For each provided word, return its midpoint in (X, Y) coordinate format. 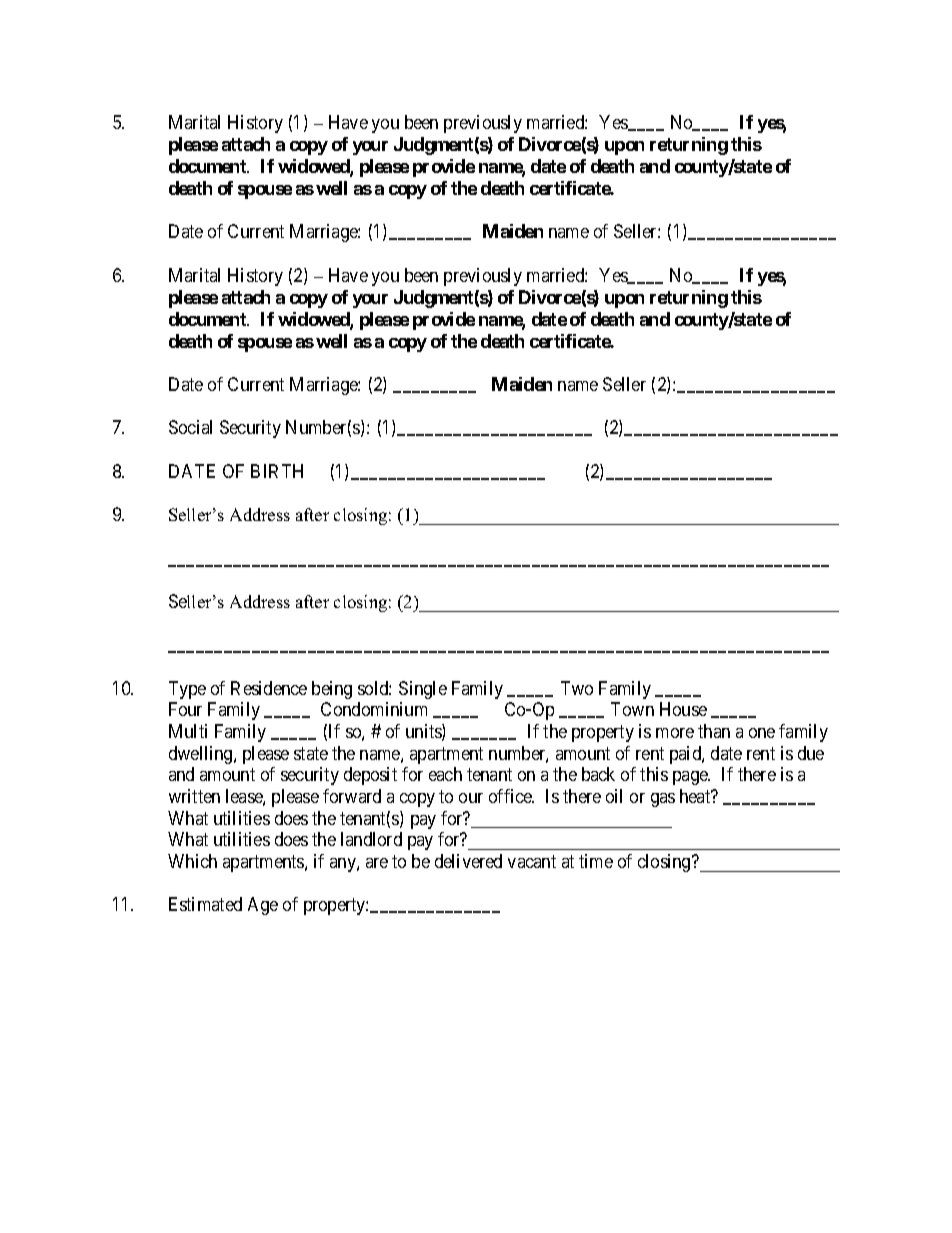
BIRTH (277, 471)
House (683, 709)
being (332, 690)
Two (577, 688)
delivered (468, 861)
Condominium (374, 709)
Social (190, 427)
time (596, 861)
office (511, 796)
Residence (269, 688)
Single (423, 690)
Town (632, 709)
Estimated (205, 904)
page (691, 778)
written (194, 796)
